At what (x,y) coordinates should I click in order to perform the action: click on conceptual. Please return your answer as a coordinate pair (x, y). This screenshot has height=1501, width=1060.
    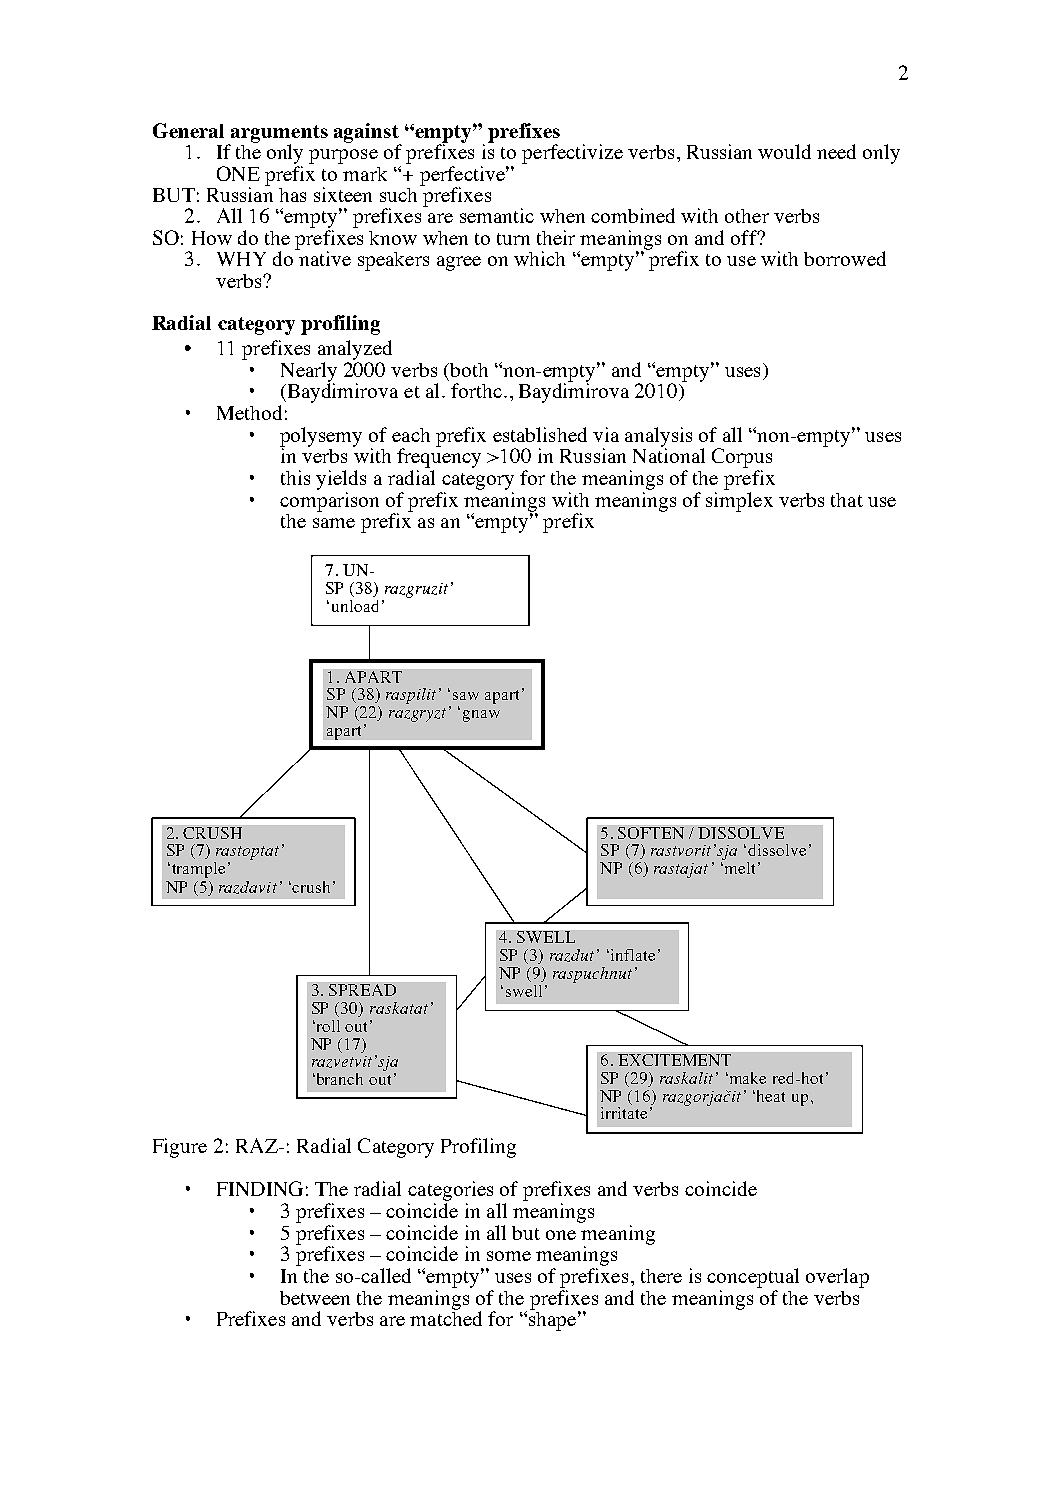
    Looking at the image, I should click on (753, 1278).
